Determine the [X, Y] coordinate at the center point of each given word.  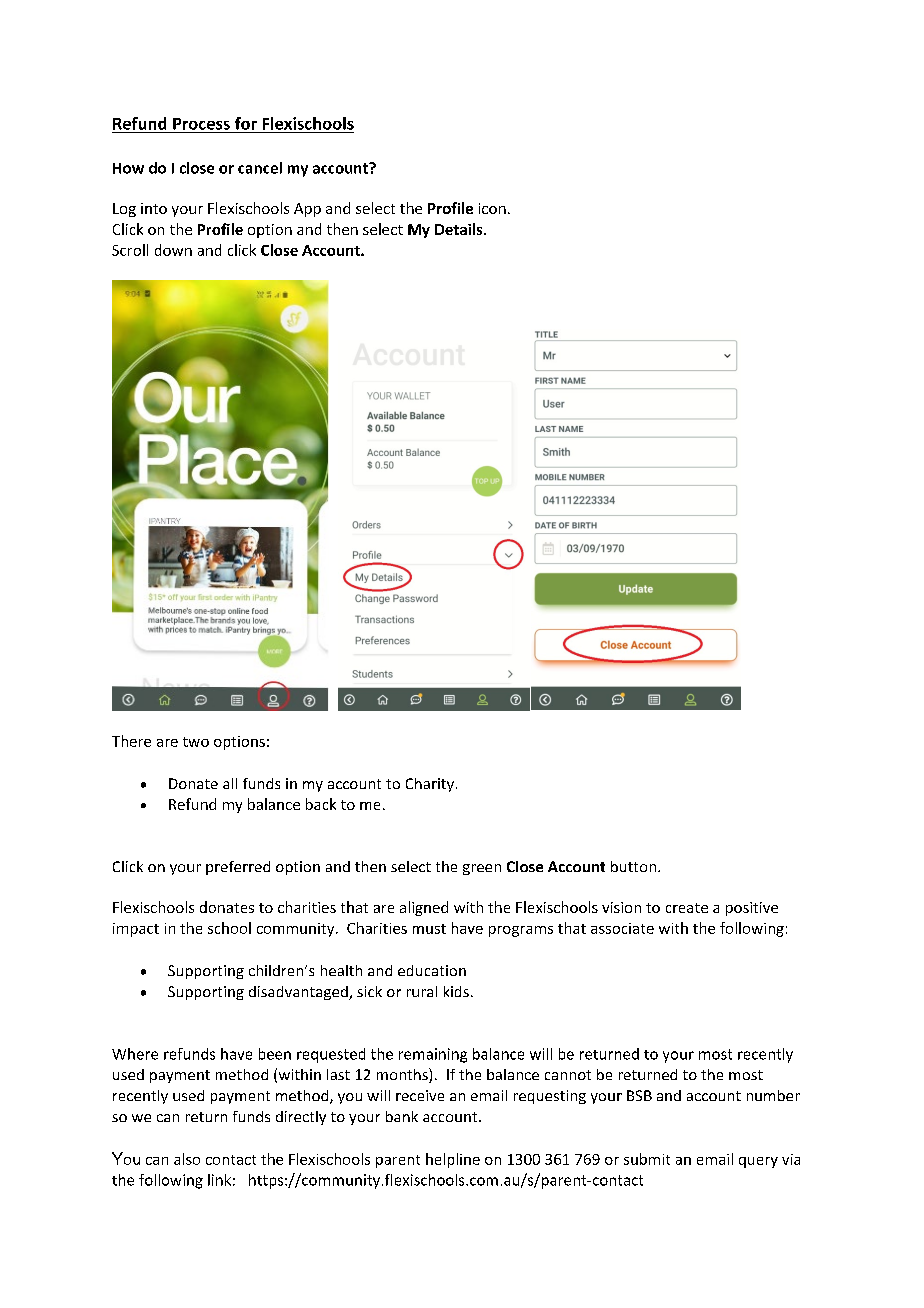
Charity [430, 785]
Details [460, 229]
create [687, 908]
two [196, 742]
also [187, 1159]
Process [201, 124]
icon [492, 208]
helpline [453, 1160]
